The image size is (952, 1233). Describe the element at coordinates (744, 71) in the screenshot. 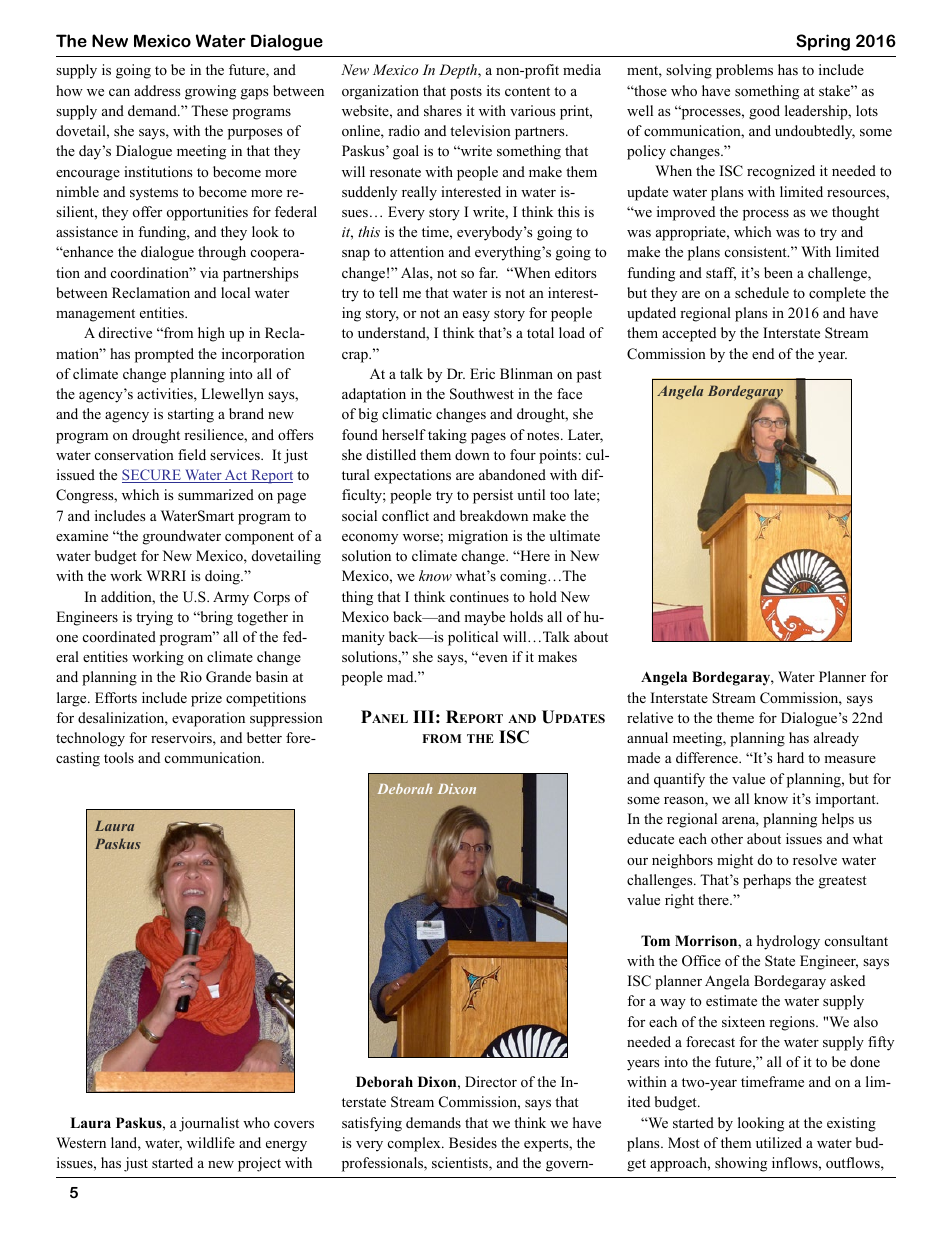

I see `problems` at that location.
